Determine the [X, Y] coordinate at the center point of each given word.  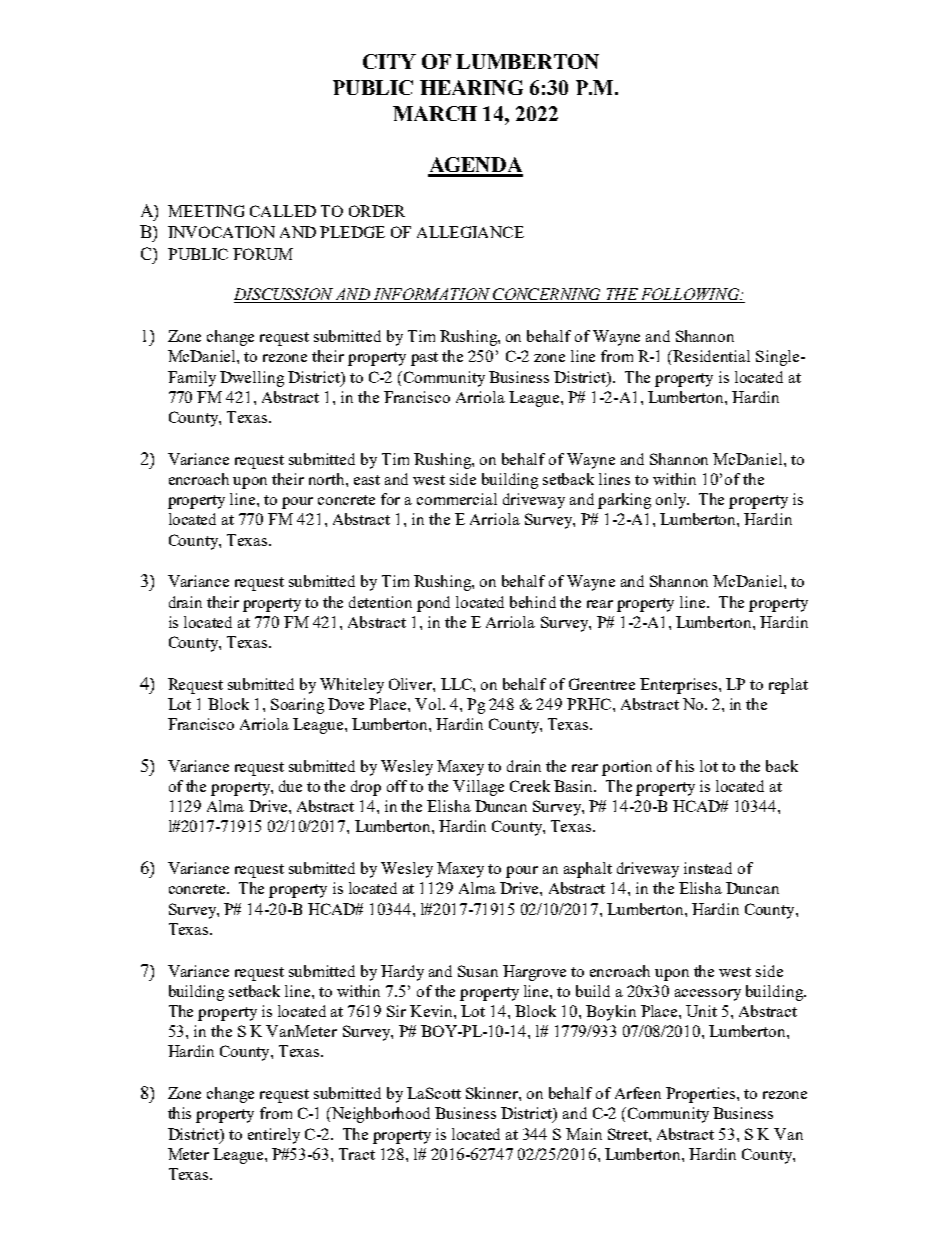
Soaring [297, 706]
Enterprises [680, 686]
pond [433, 604]
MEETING [206, 211]
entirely [274, 1136]
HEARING [471, 87]
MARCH [435, 113]
